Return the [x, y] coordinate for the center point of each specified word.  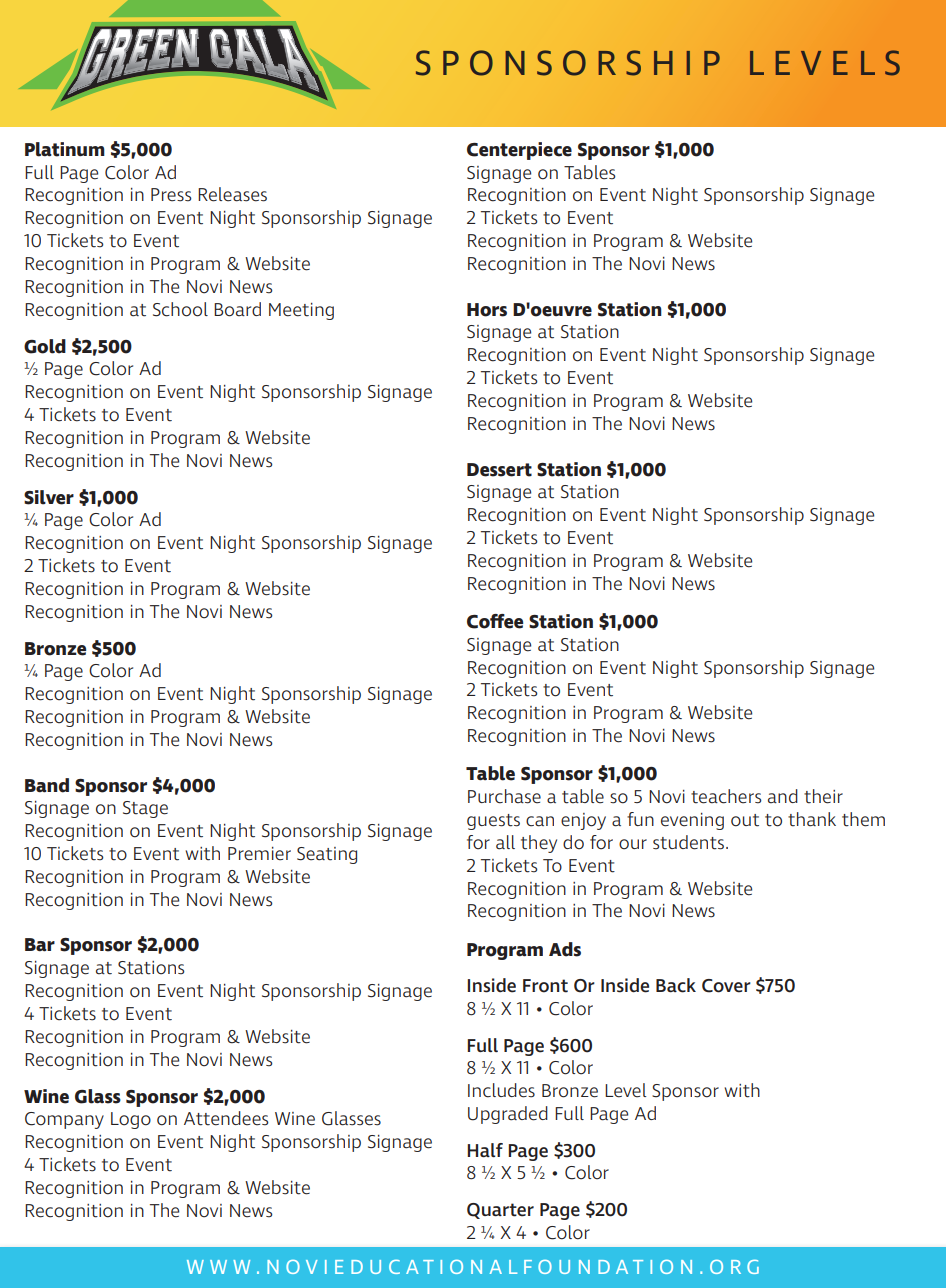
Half [485, 1150]
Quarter [500, 1211]
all [505, 842]
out [745, 820]
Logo [131, 1120]
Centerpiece [519, 151]
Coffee [495, 621]
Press [171, 195]
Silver [49, 497]
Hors [487, 310]
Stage [145, 809]
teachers [726, 796]
